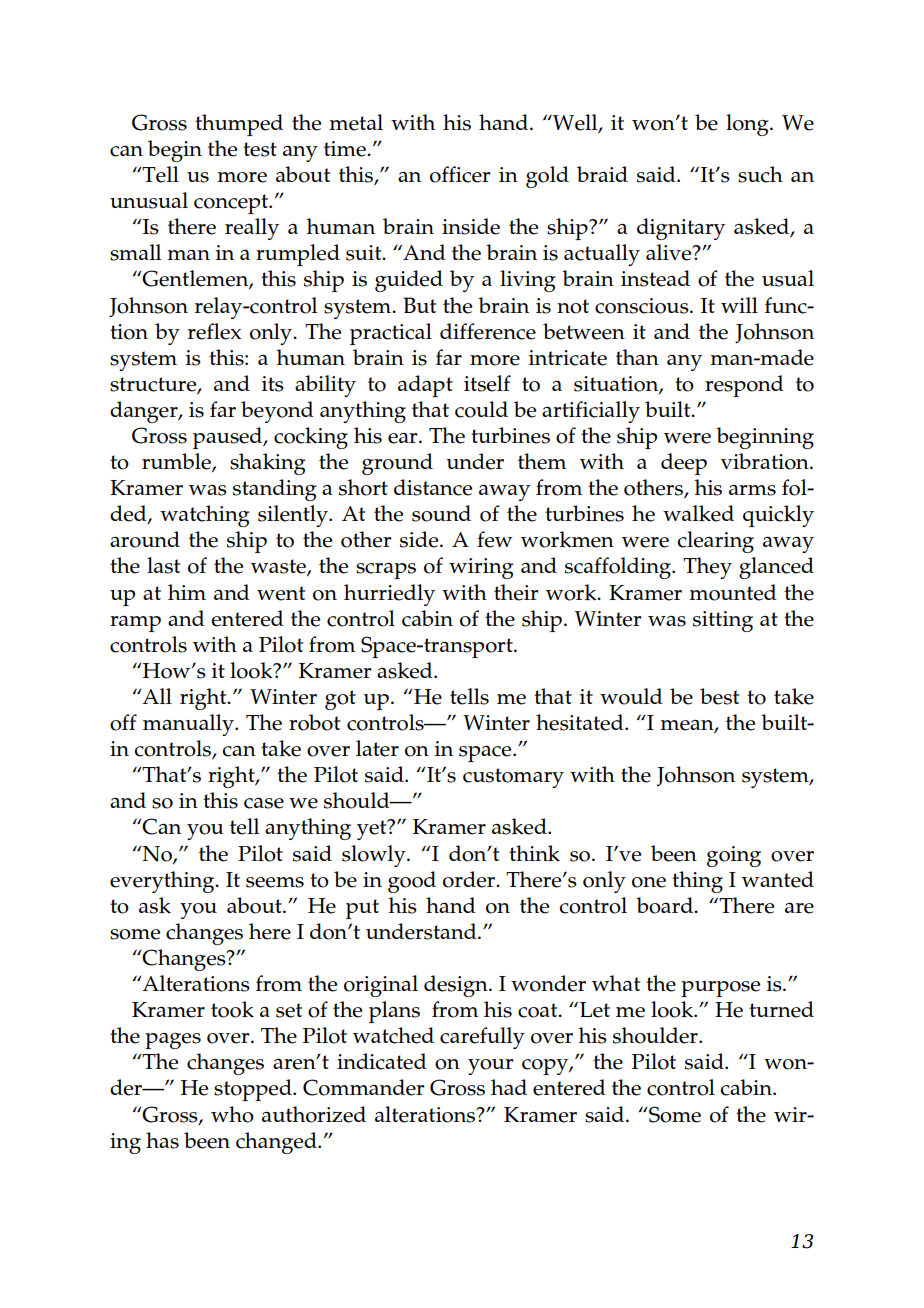 The image size is (924, 1308). What do you see at coordinates (509, 1087) in the screenshot?
I see `had` at bounding box center [509, 1087].
